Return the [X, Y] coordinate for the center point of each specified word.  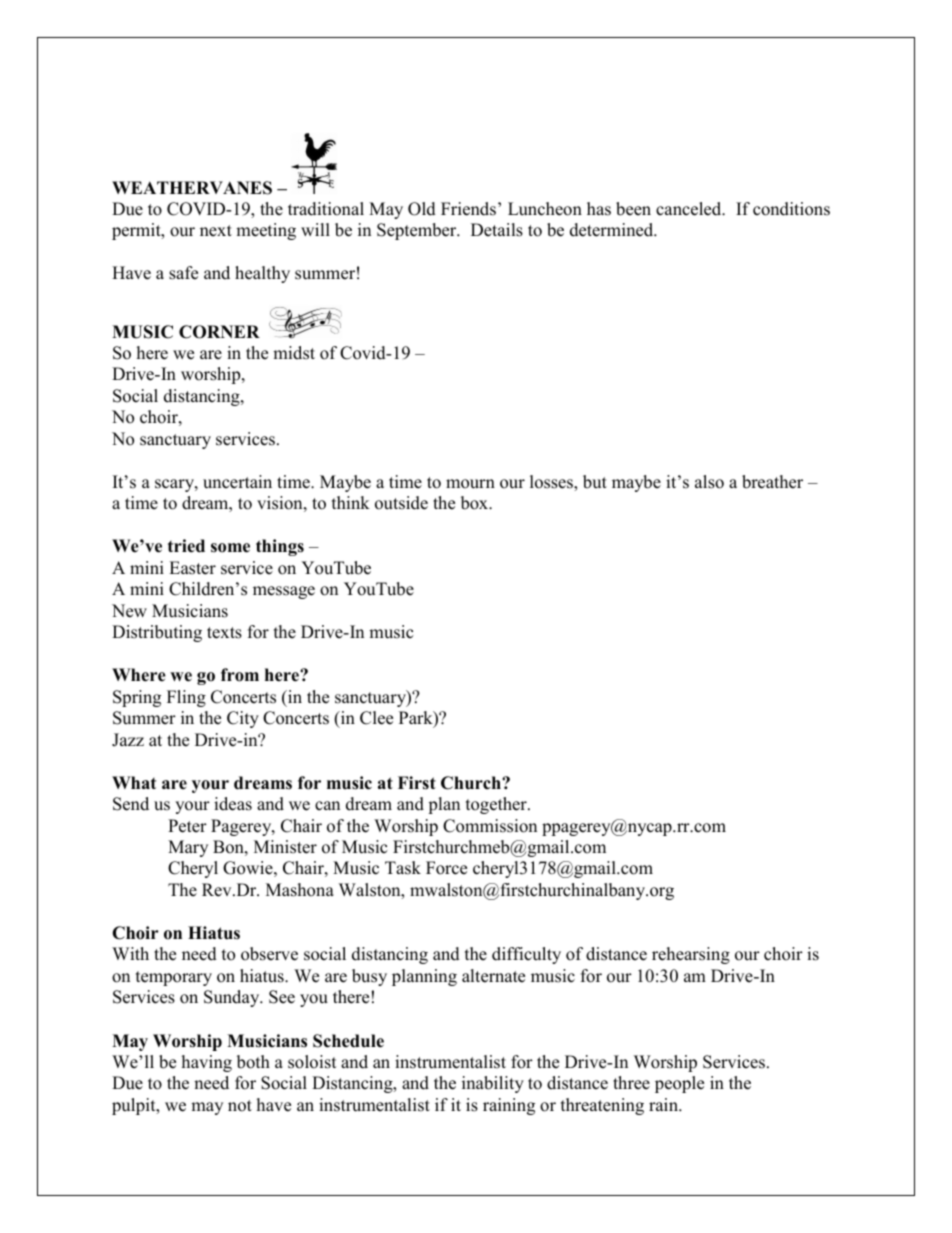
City [243, 719]
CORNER [219, 332]
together [497, 805]
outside [401, 503]
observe [269, 954]
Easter [192, 568]
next [216, 231]
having [207, 1063]
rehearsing [691, 955]
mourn [470, 484]
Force [446, 868]
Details [497, 230]
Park [417, 719]
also [709, 482]
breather [772, 482]
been [633, 209]
